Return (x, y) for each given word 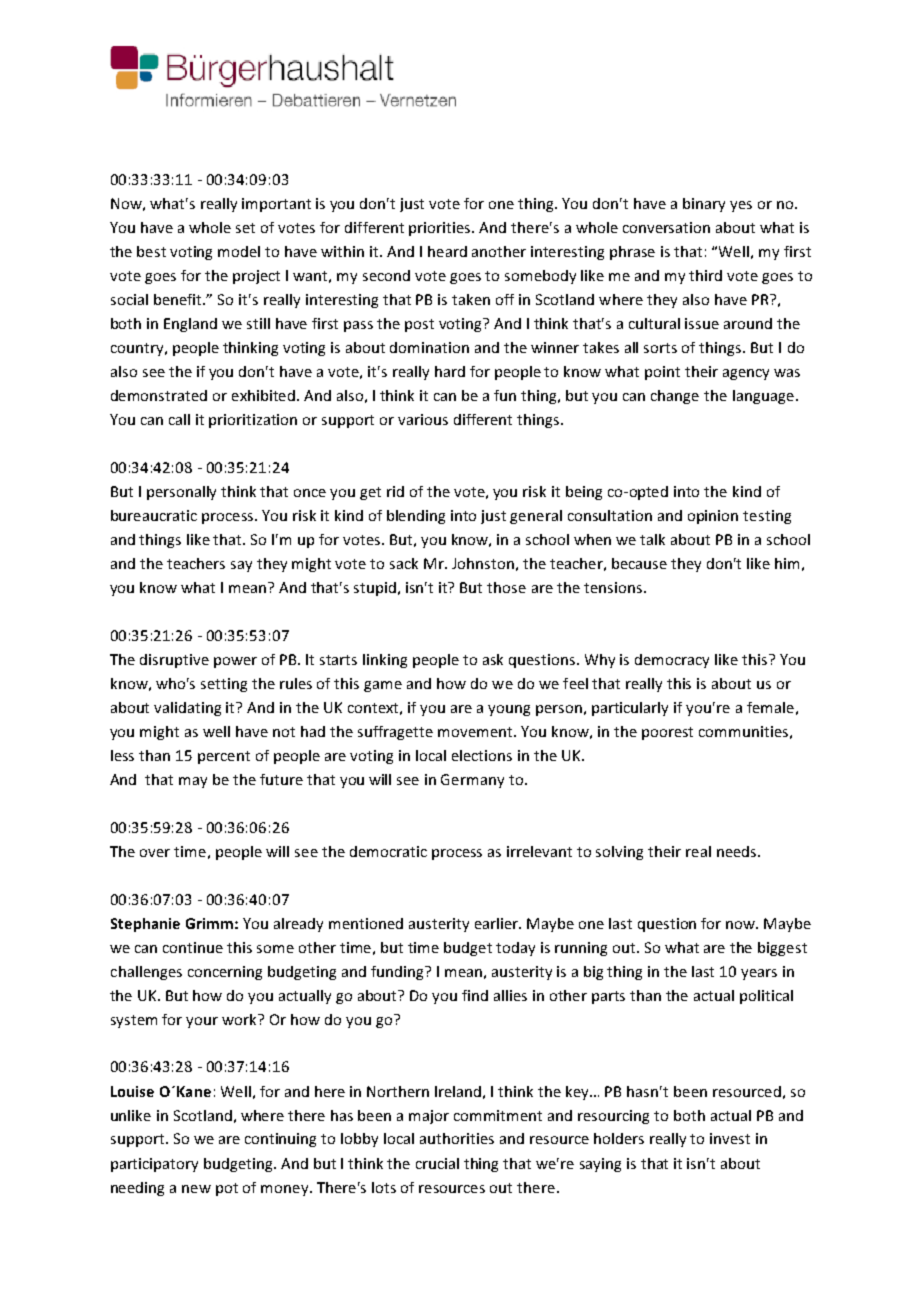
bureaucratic (154, 515)
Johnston (483, 563)
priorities (441, 229)
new (196, 1189)
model (239, 251)
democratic (388, 851)
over (155, 853)
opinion (713, 517)
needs (738, 851)
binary (704, 205)
